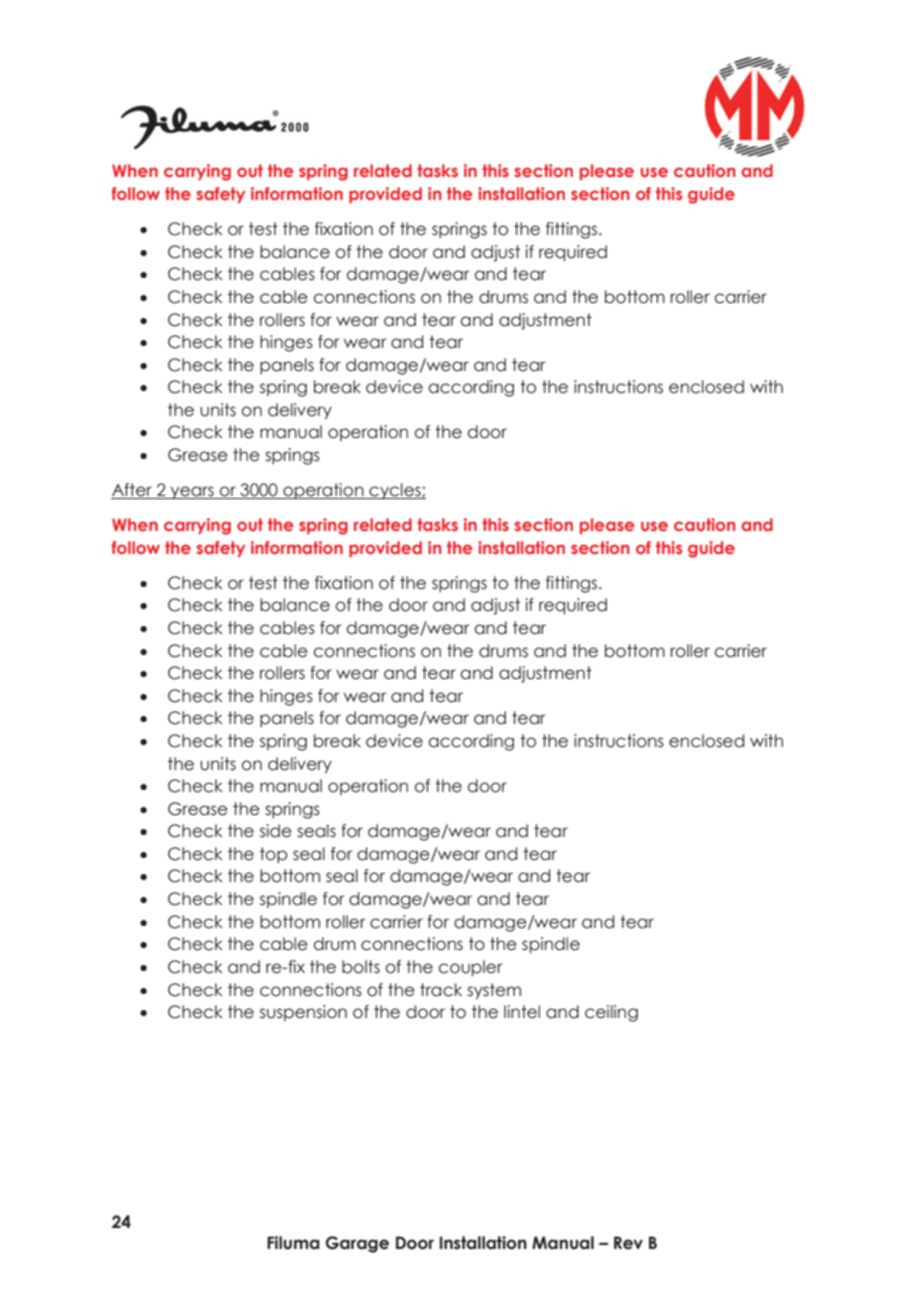 Image resolution: width=924 pixels, height=1308 pixels. What do you see at coordinates (192, 492) in the document?
I see `years` at bounding box center [192, 492].
